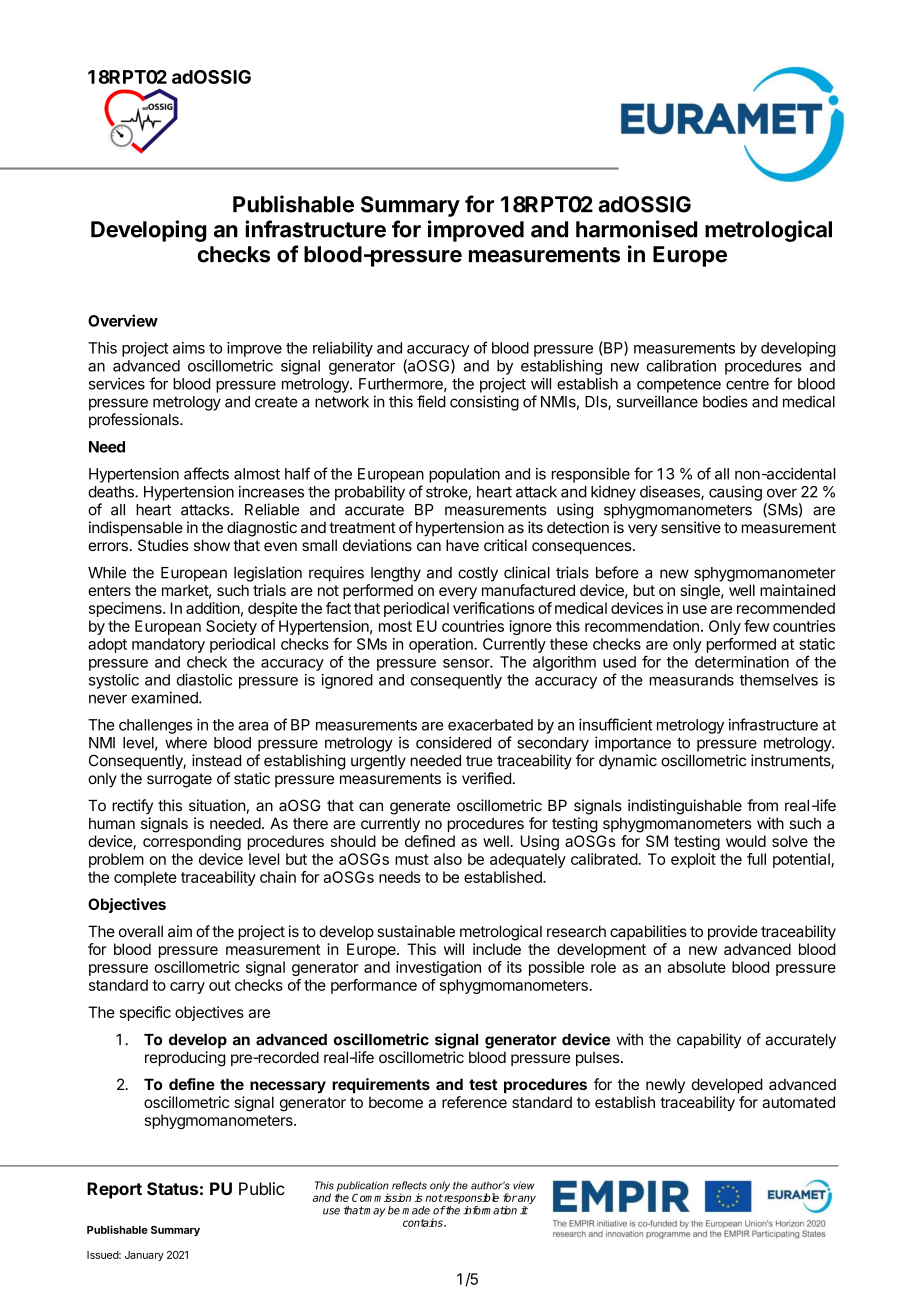 The height and width of the image is (1308, 924). I want to click on addition, so click(213, 608).
